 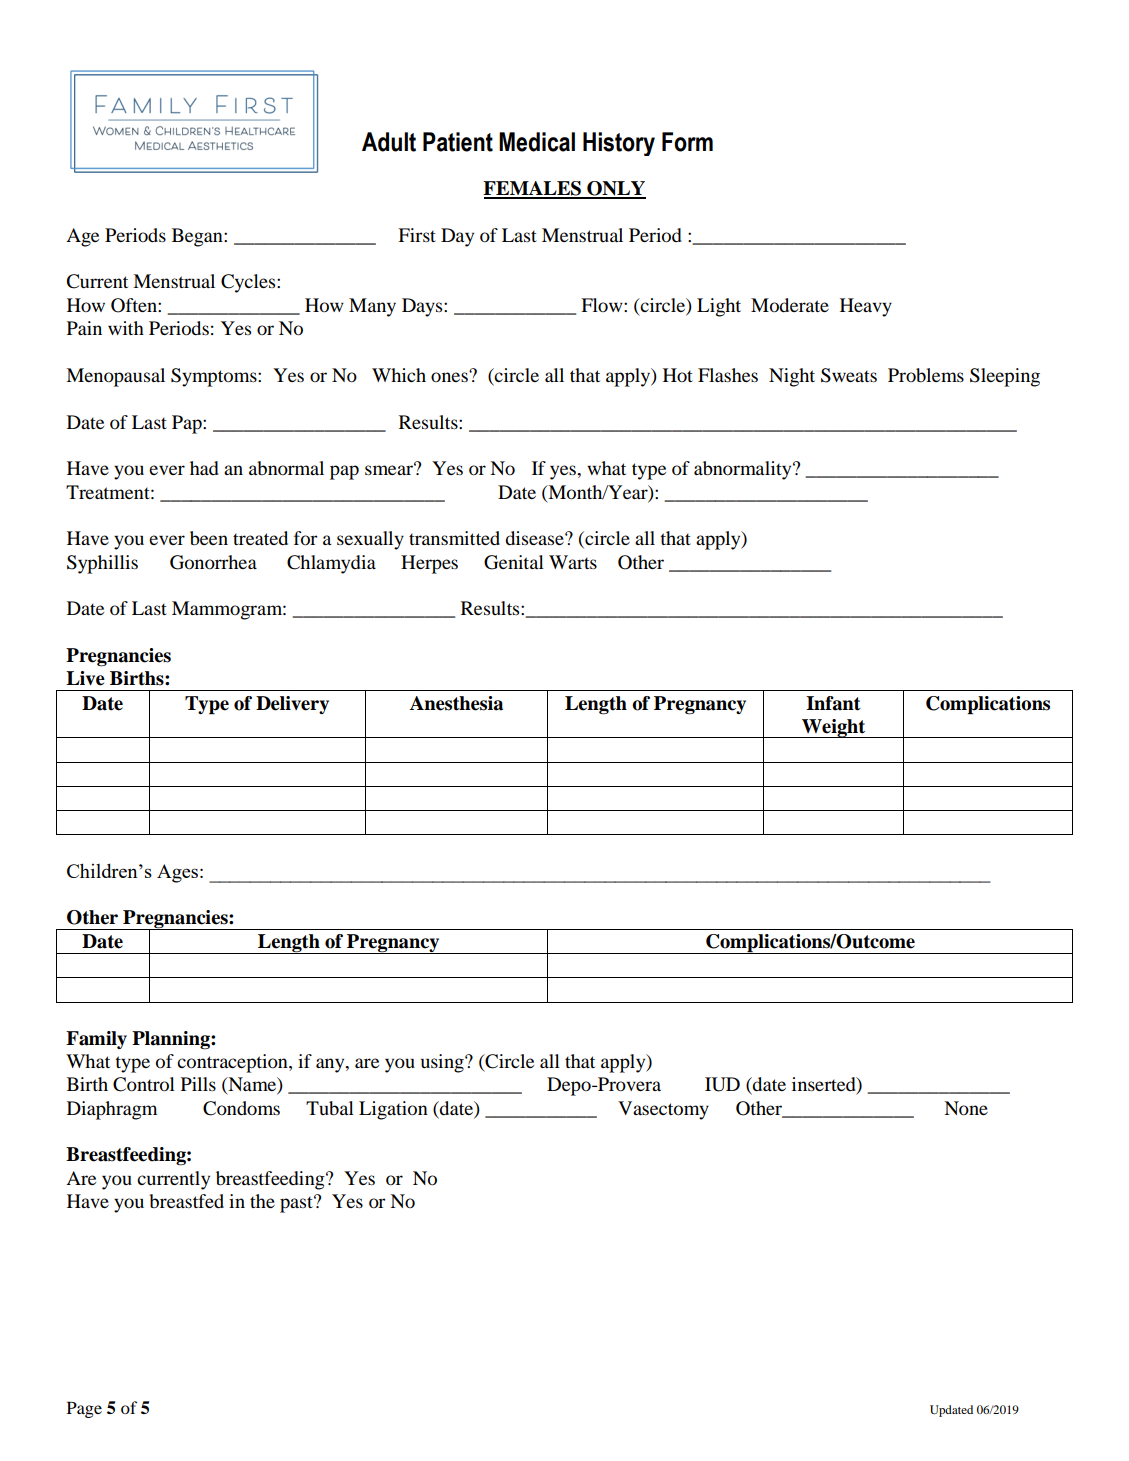 I want to click on Symptoms, so click(x=215, y=377).
